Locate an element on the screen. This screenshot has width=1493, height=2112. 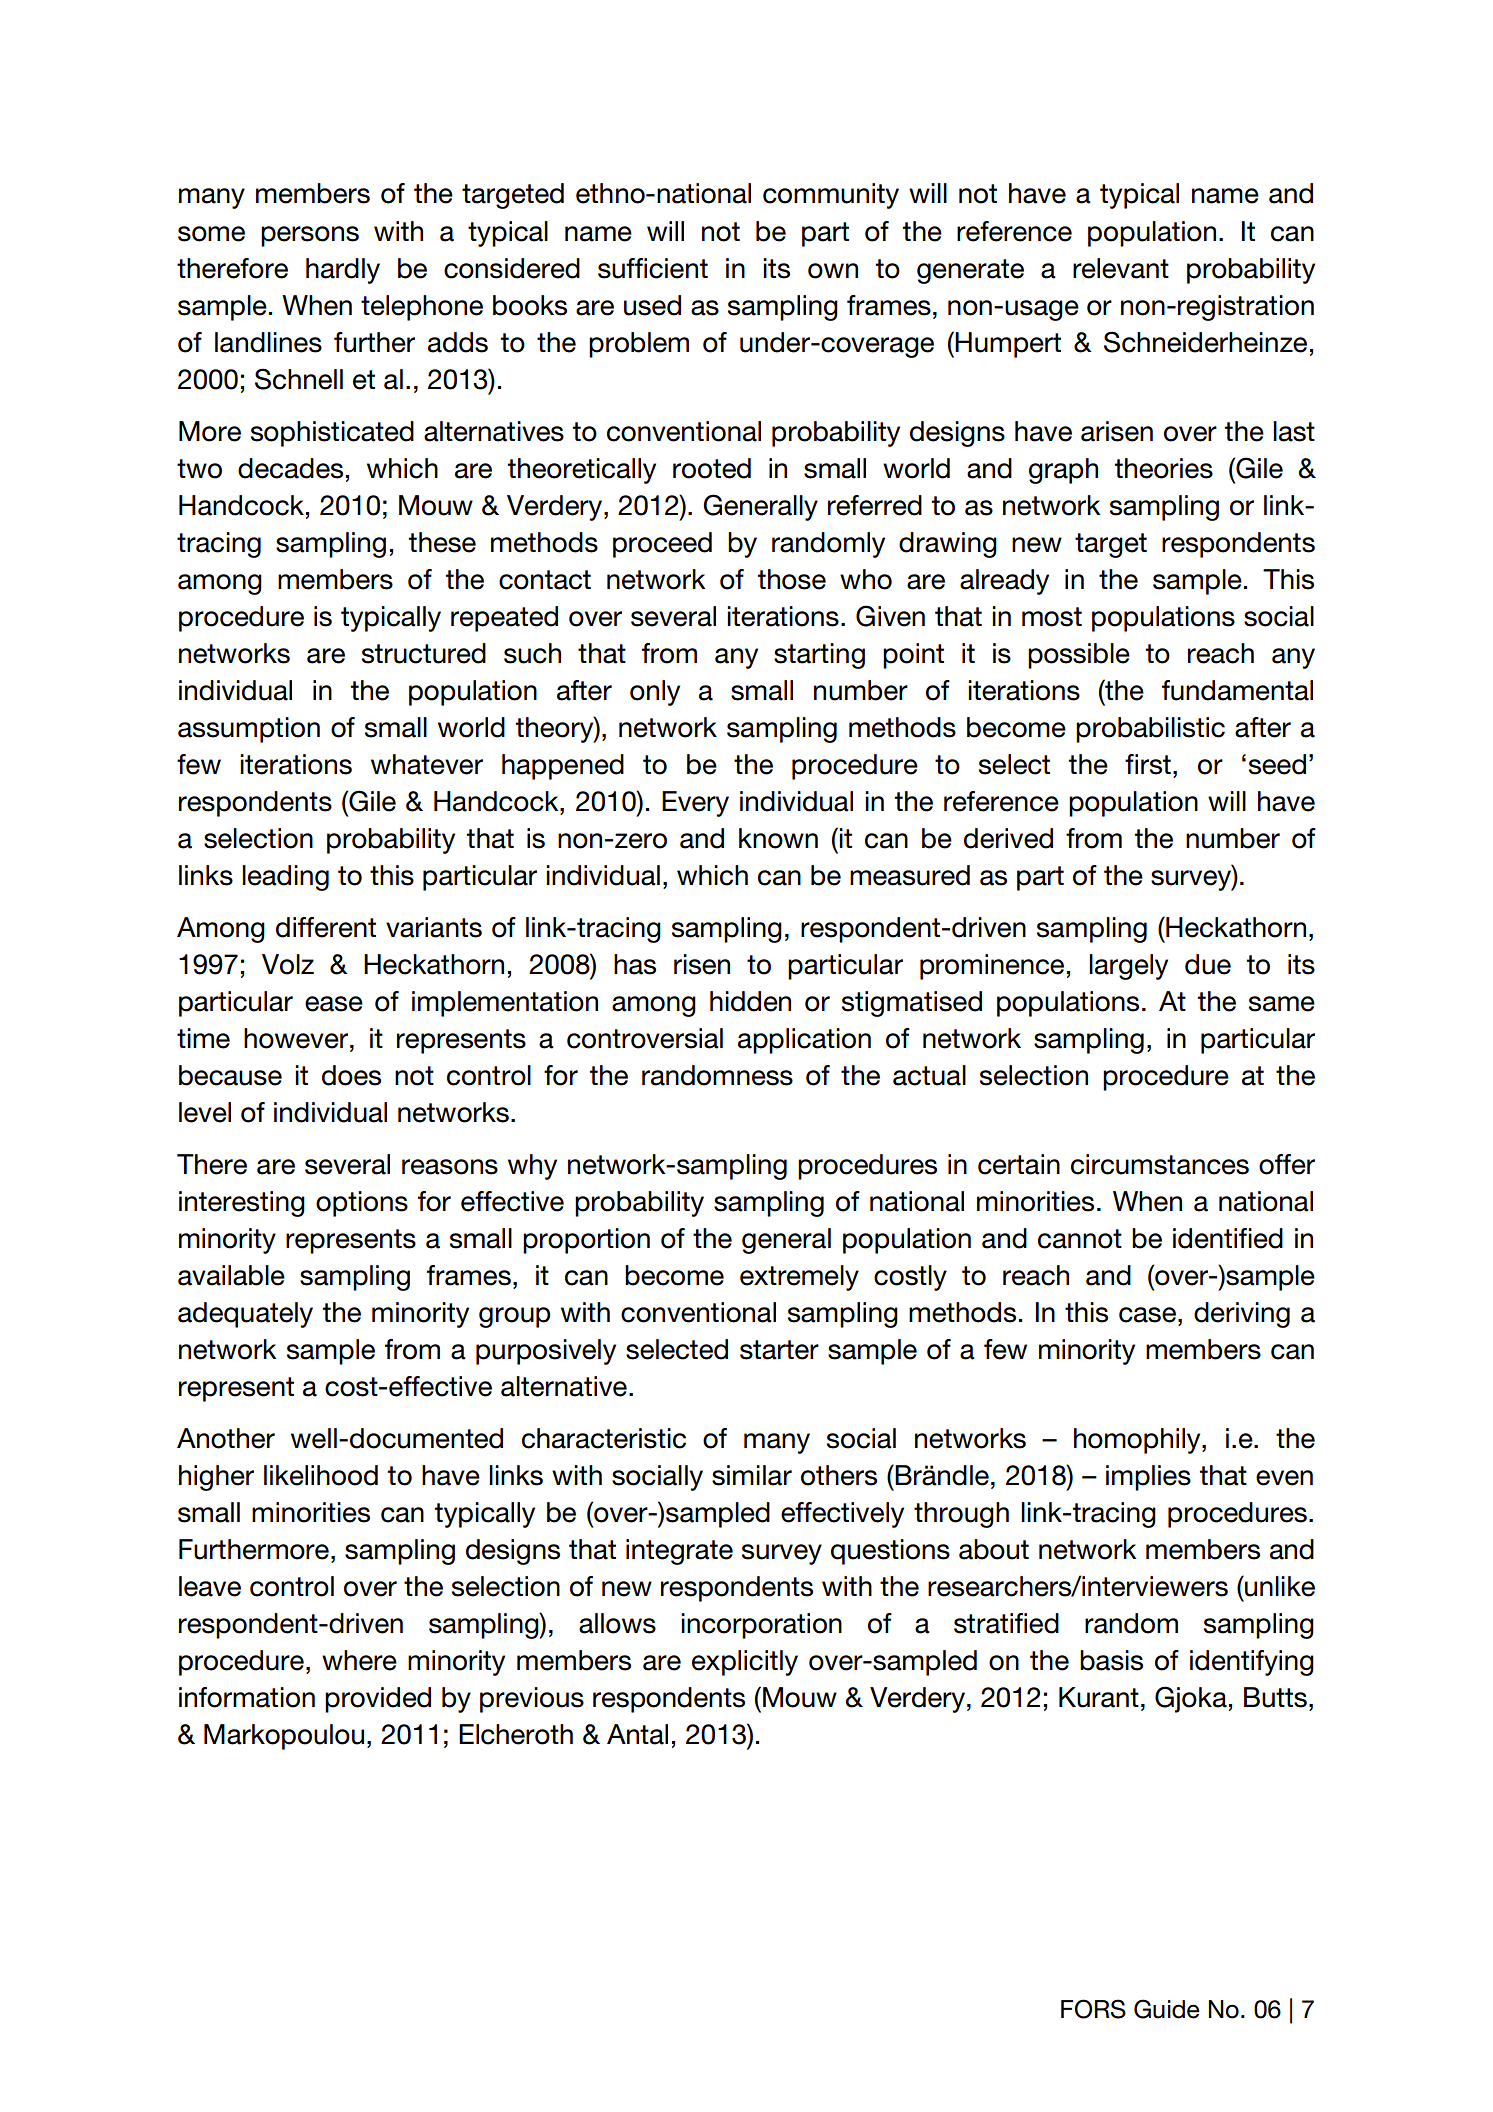
hardly is located at coordinates (343, 271).
